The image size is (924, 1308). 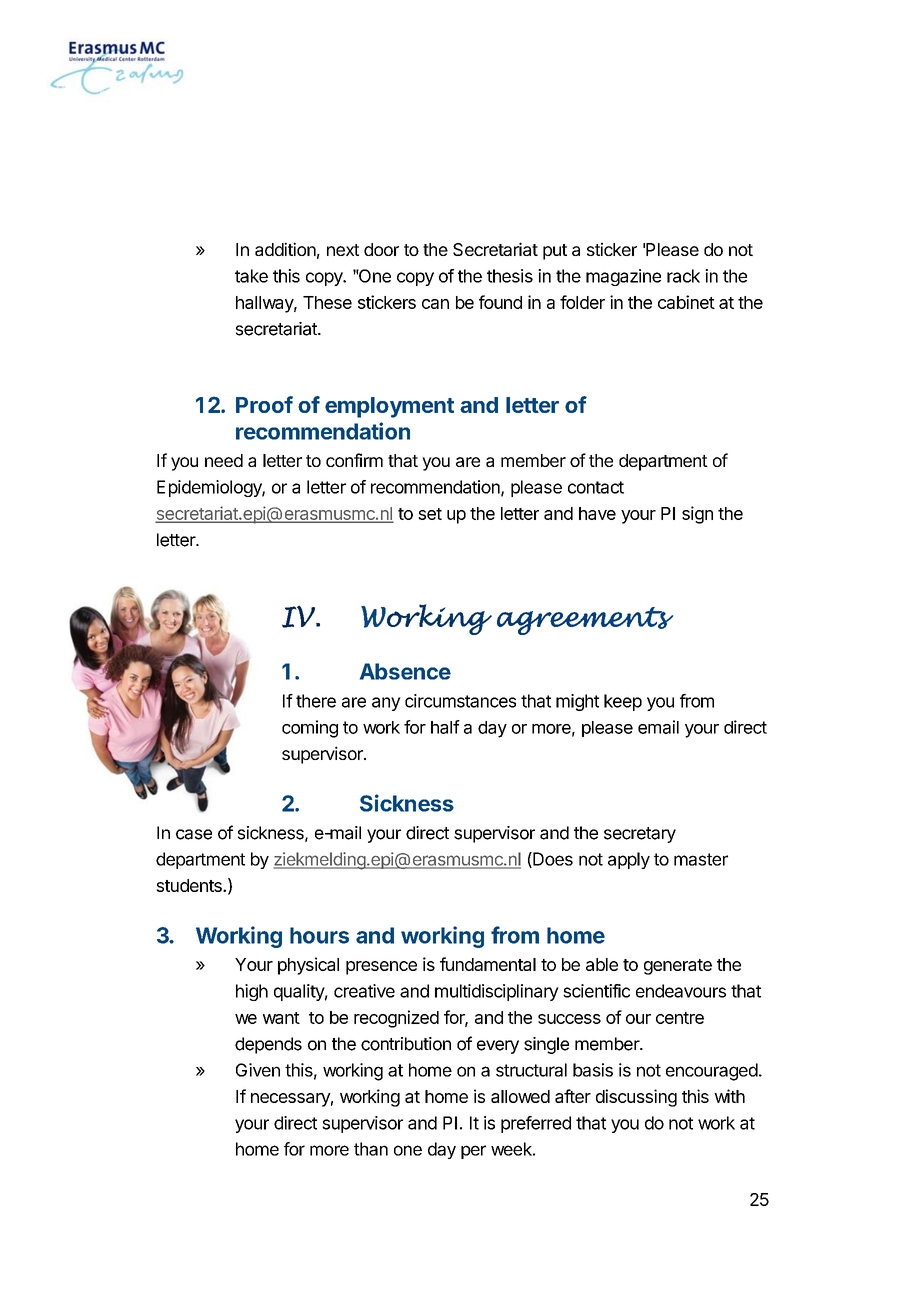 I want to click on Given, so click(x=258, y=1070).
